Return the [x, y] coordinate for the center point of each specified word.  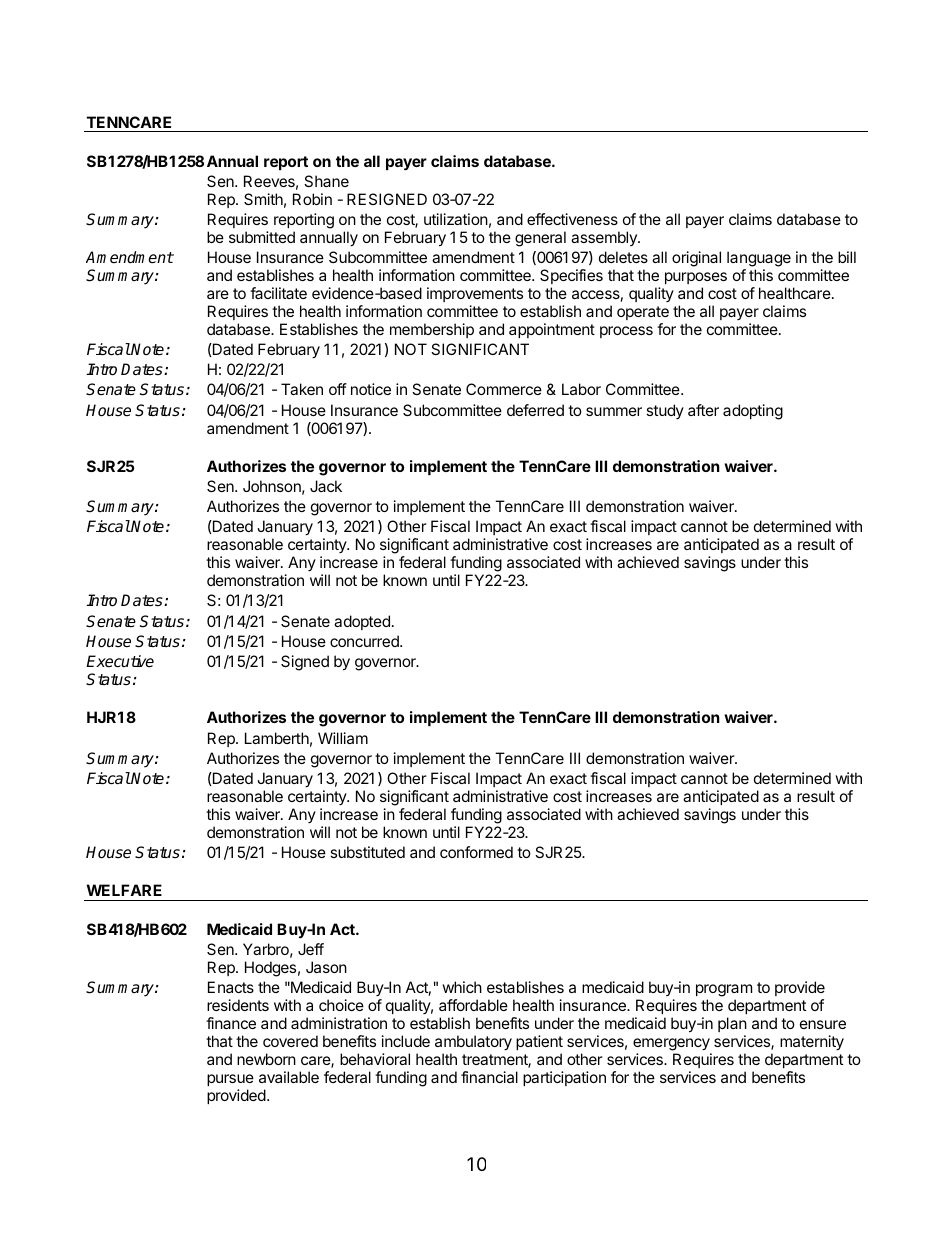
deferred [535, 410]
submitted [262, 237]
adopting [753, 412]
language [759, 259]
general [540, 239]
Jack [326, 486]
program [724, 992]
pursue [230, 1080]
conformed [476, 852]
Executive [120, 661]
